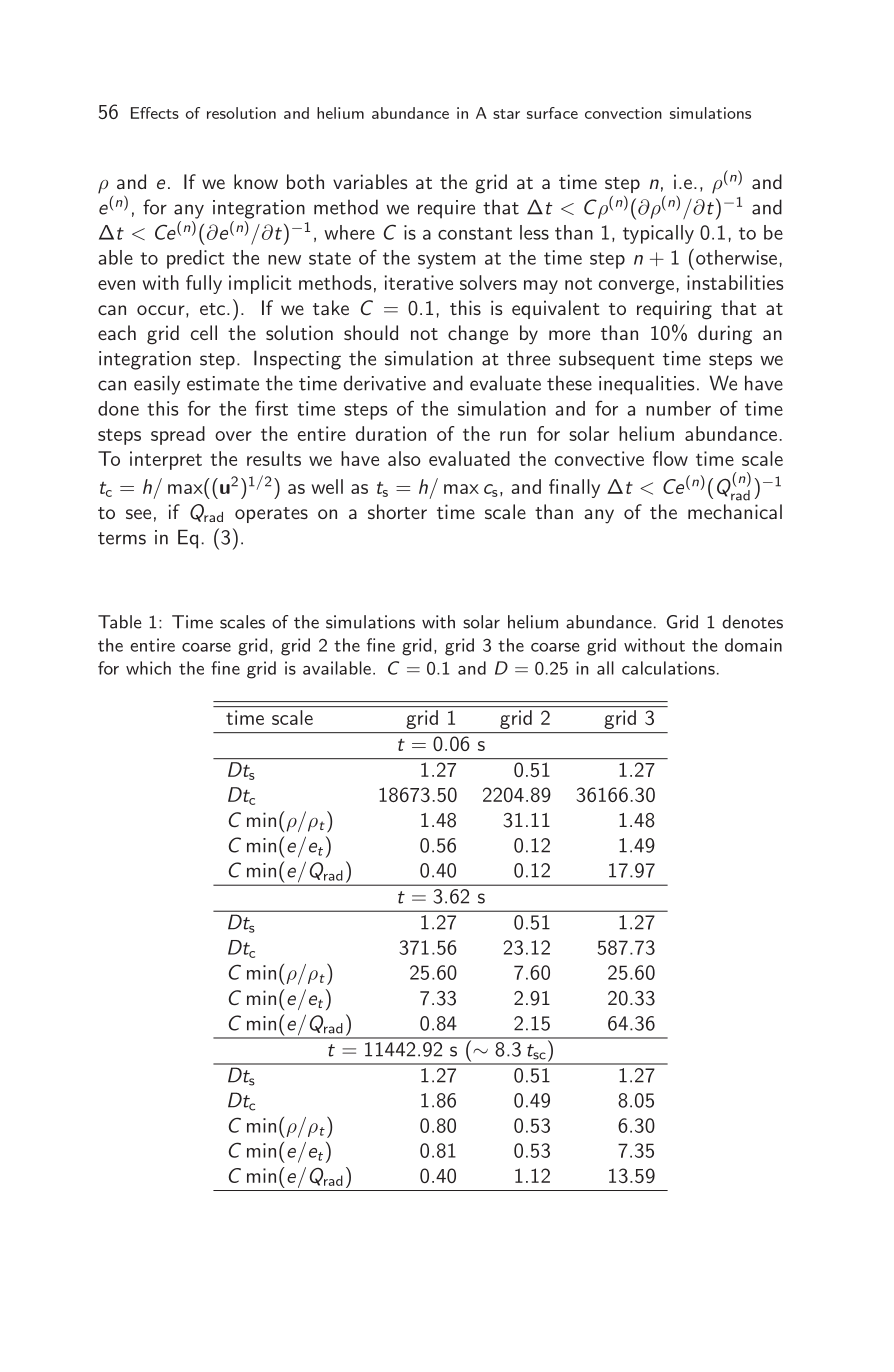 The height and width of the document is (1372, 894). I want to click on derivative, so click(385, 383).
